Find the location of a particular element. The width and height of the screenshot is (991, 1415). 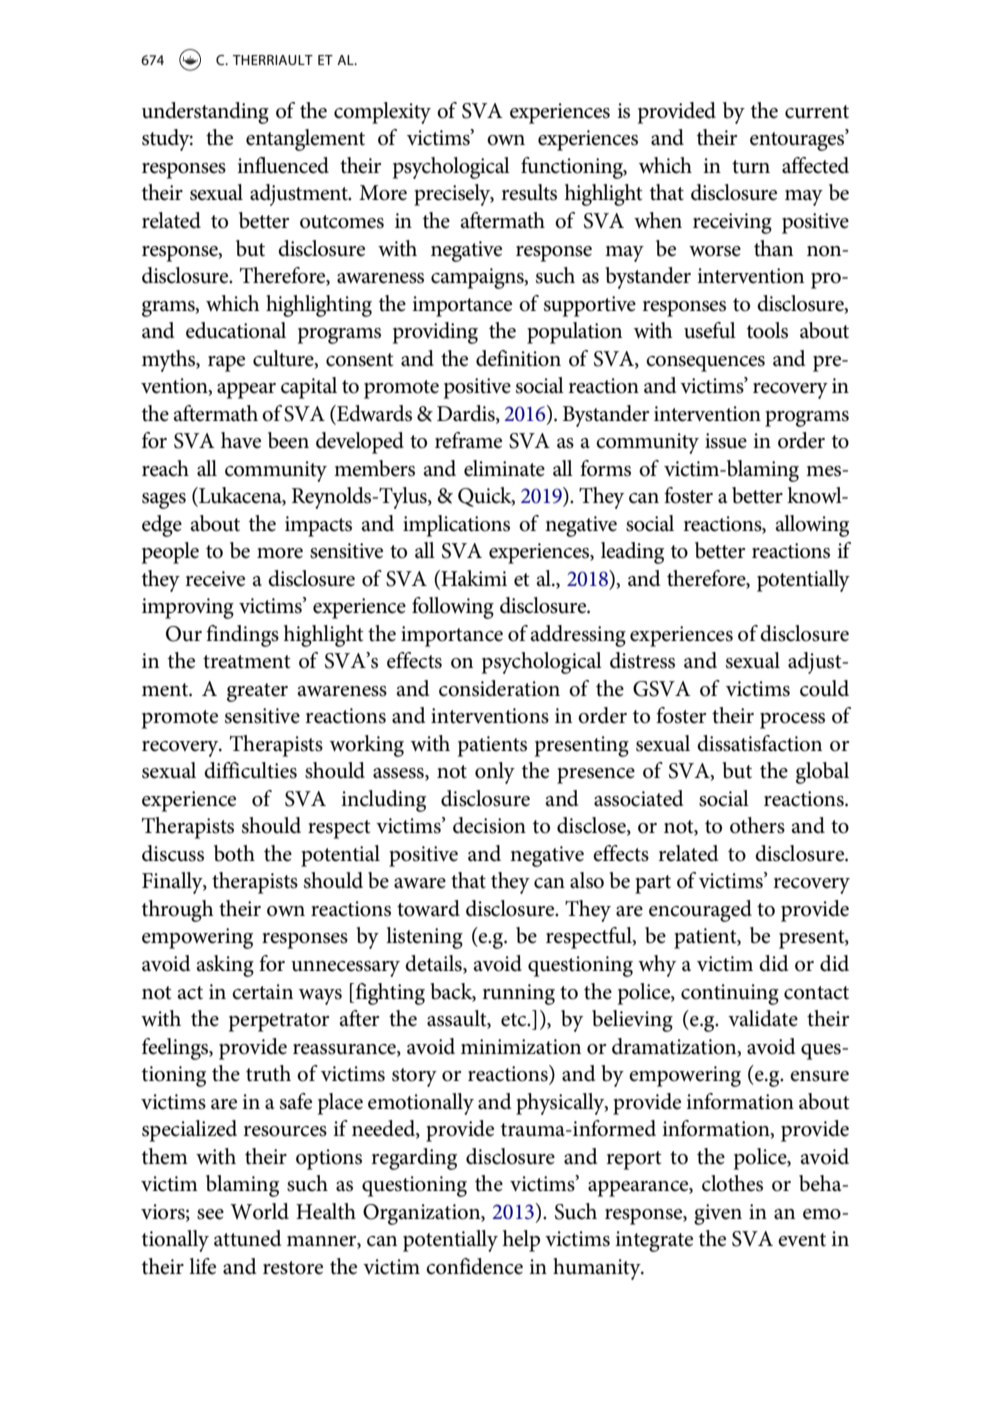

greater is located at coordinates (257, 692).
